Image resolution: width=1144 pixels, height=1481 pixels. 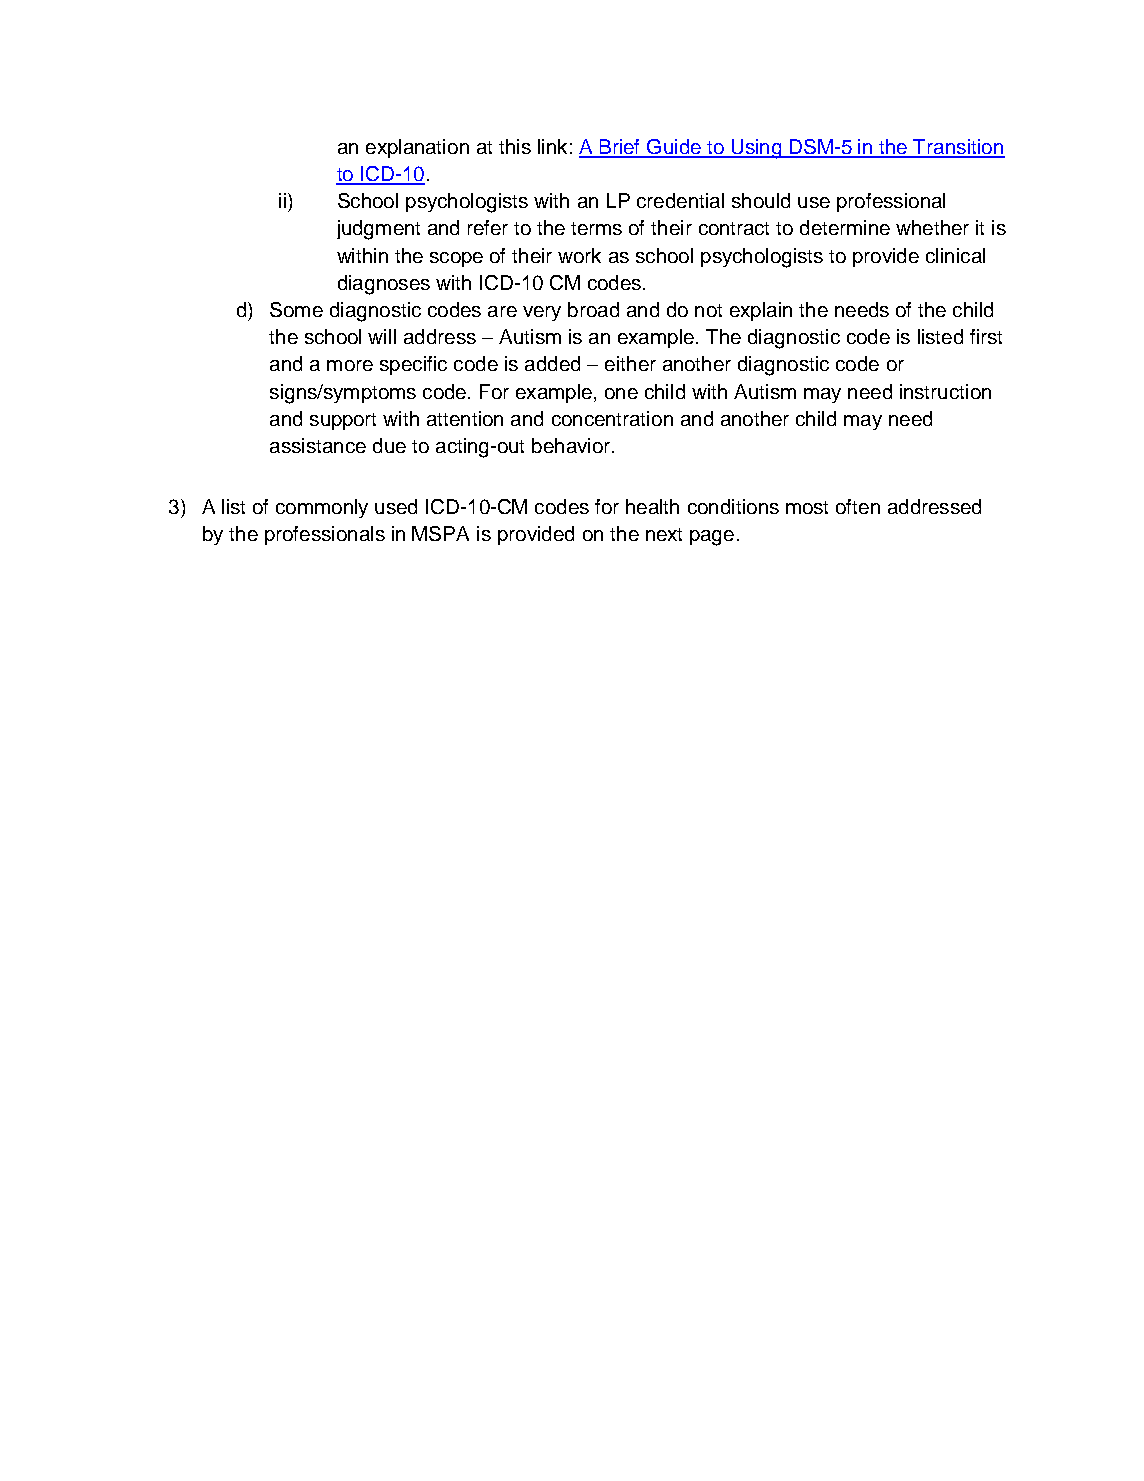 What do you see at coordinates (756, 149) in the screenshot?
I see `Using` at bounding box center [756, 149].
